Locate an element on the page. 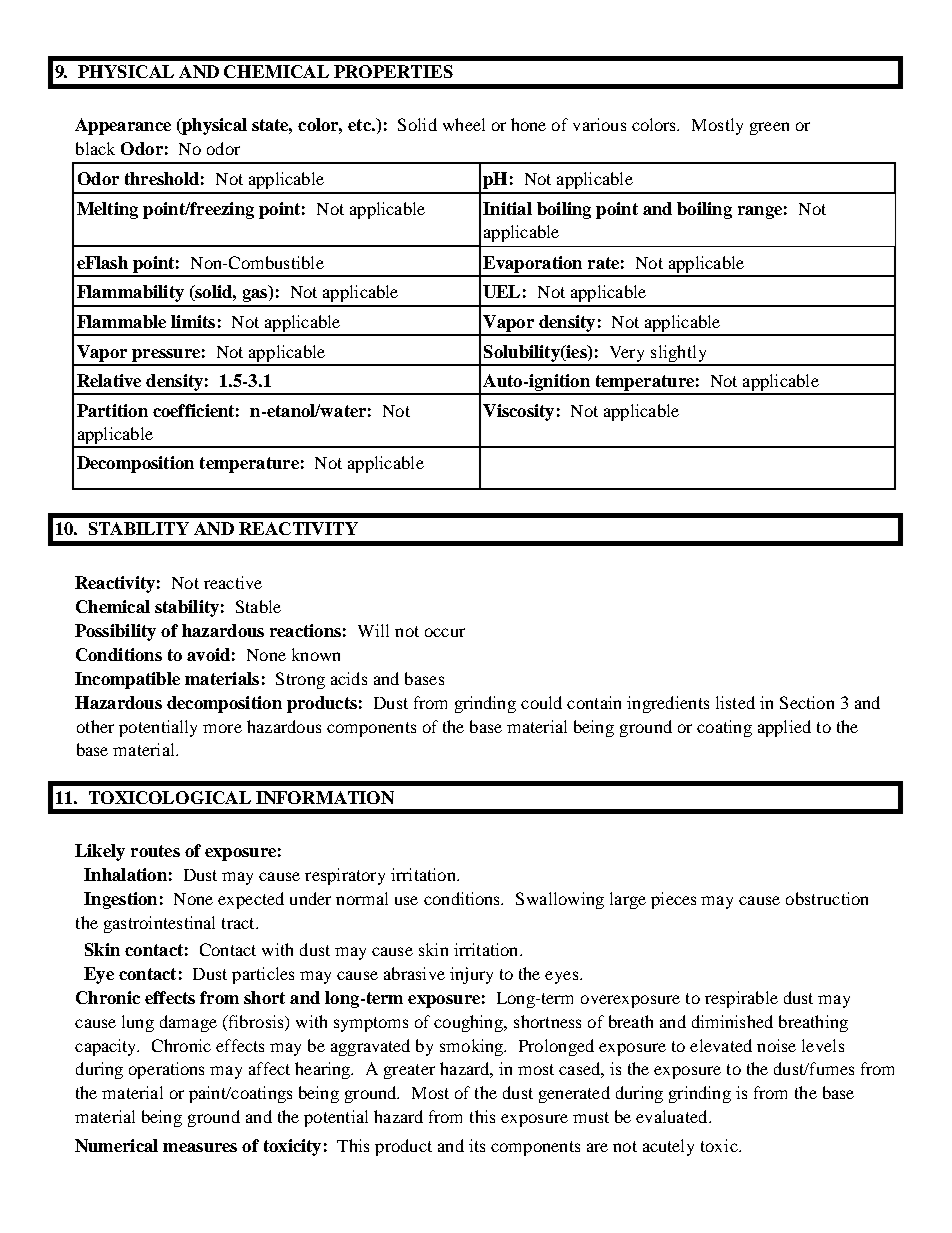 The height and width of the page is (1233, 952). measures is located at coordinates (200, 1147).
